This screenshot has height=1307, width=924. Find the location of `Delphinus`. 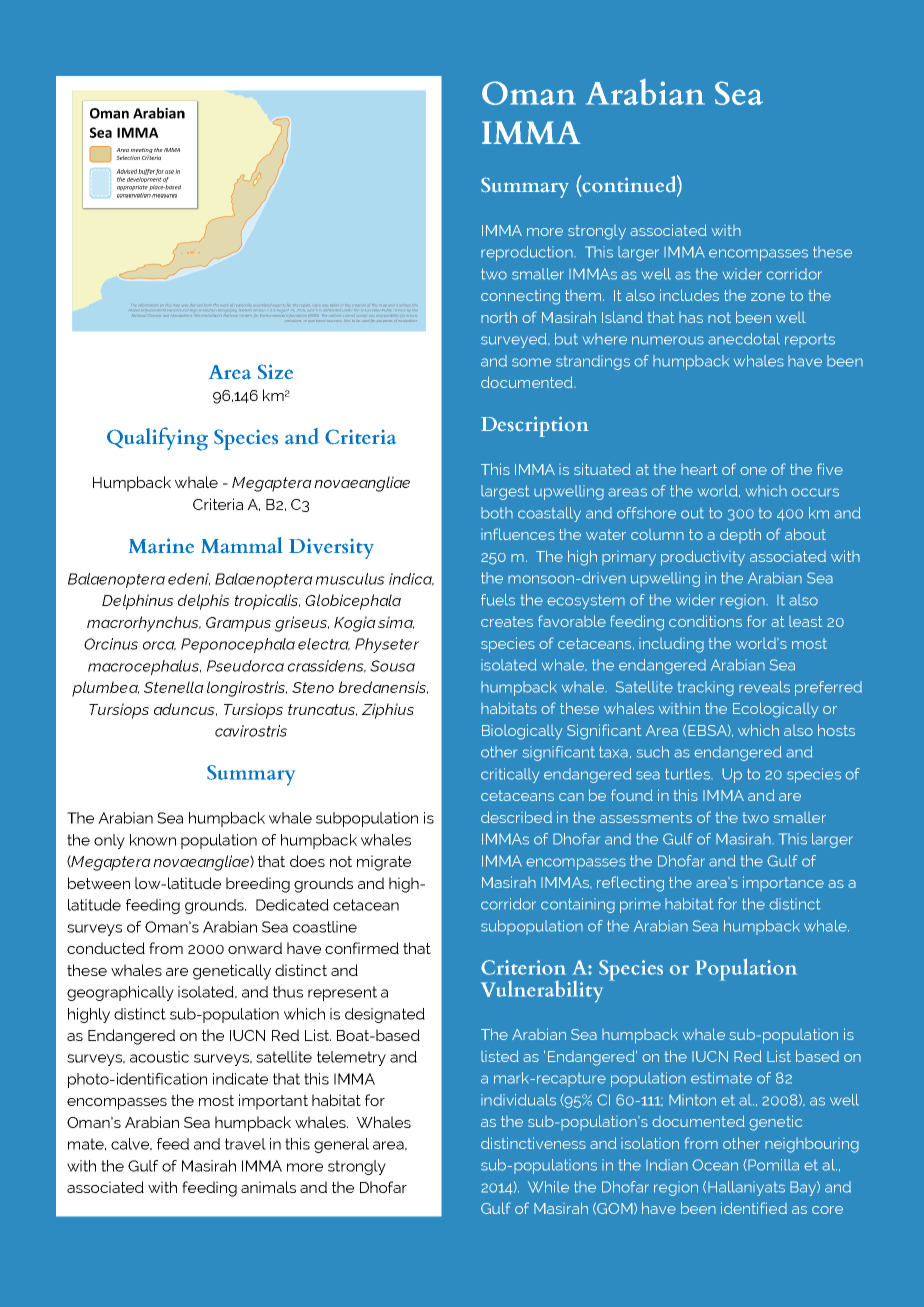

Delphinus is located at coordinates (138, 602).
